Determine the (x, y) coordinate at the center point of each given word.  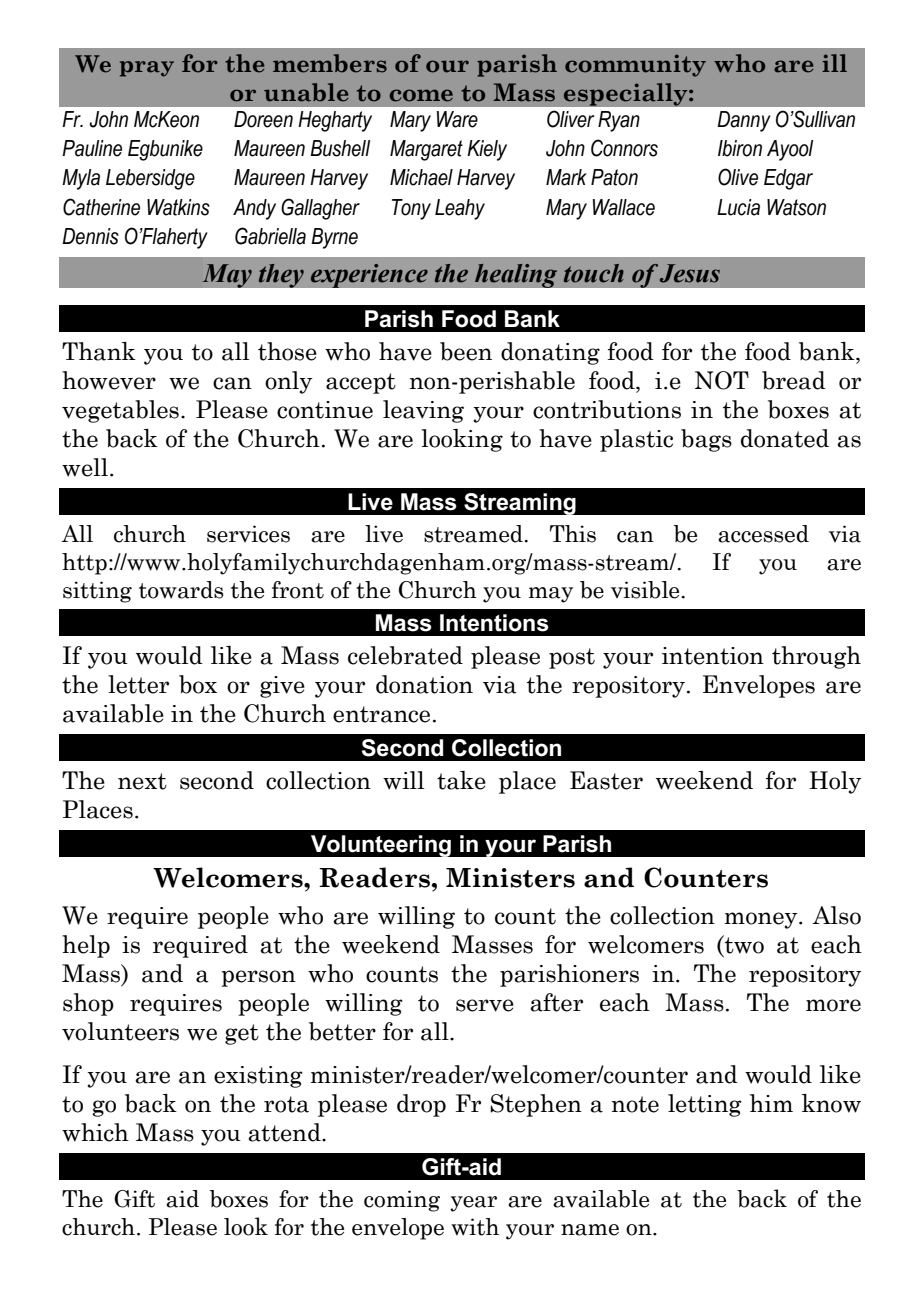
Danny (744, 121)
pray (147, 69)
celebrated (405, 655)
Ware (457, 119)
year (473, 1204)
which (95, 1132)
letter (138, 684)
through (816, 657)
